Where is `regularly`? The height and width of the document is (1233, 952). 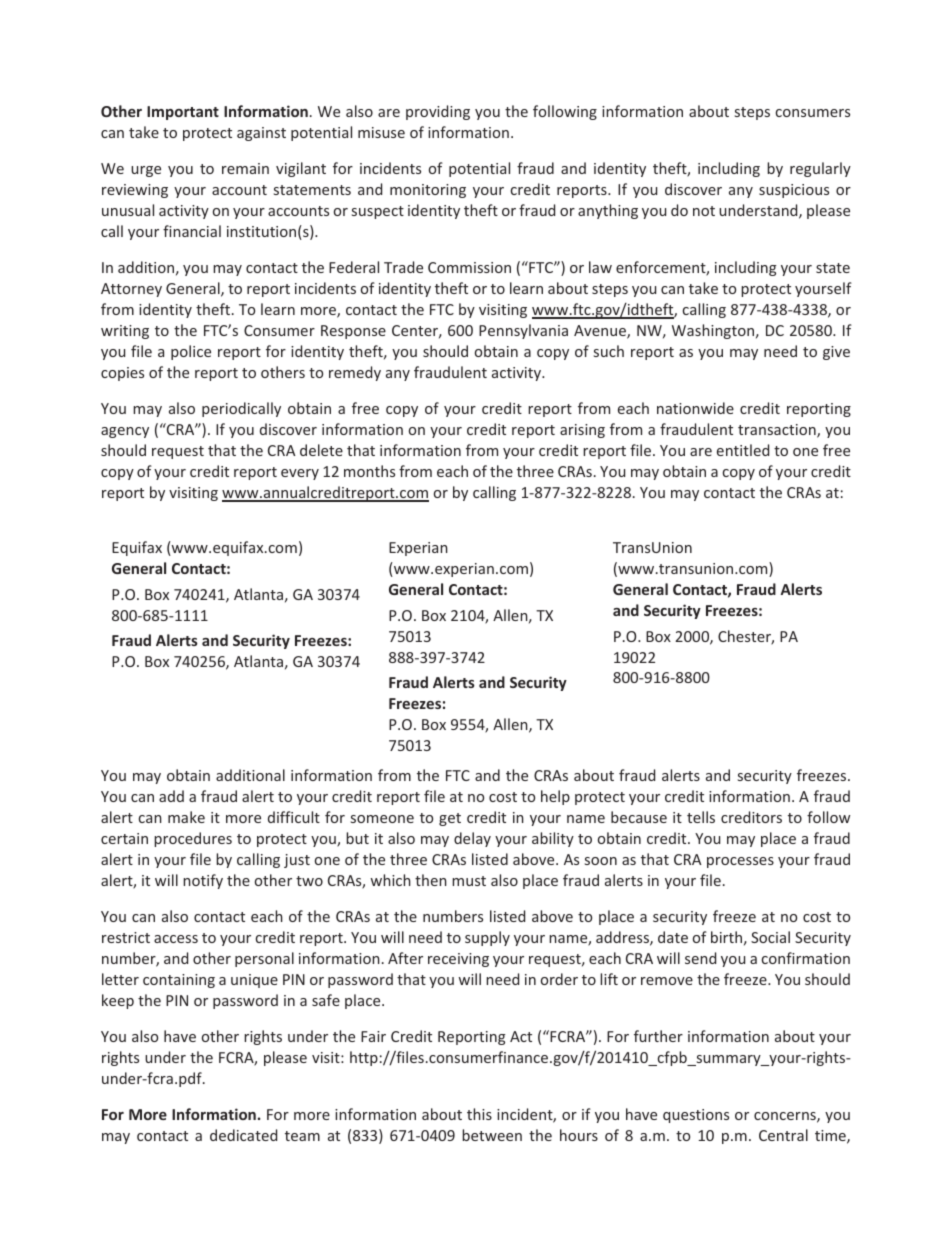
regularly is located at coordinates (820, 169).
